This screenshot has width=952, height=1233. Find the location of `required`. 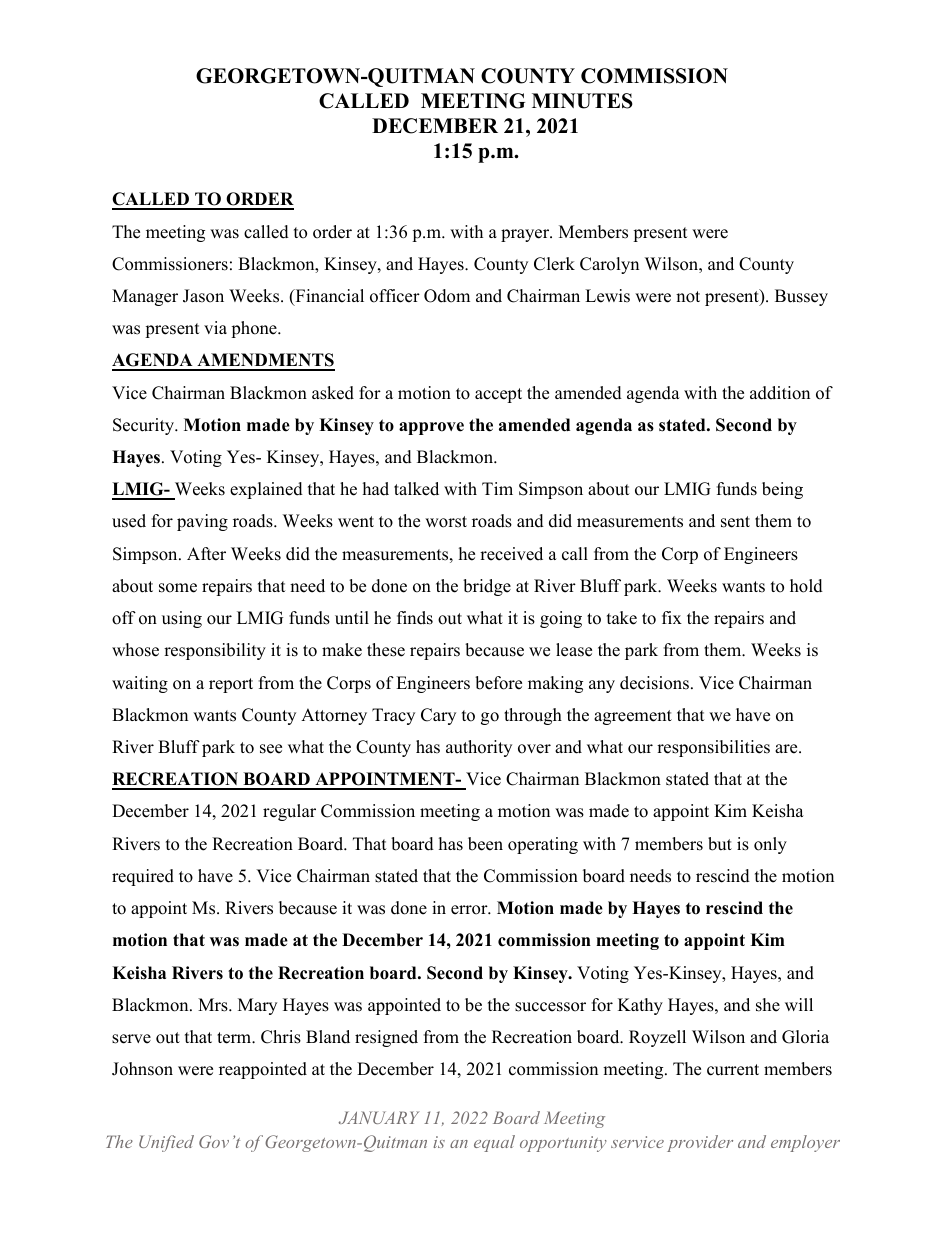

required is located at coordinates (143, 877).
